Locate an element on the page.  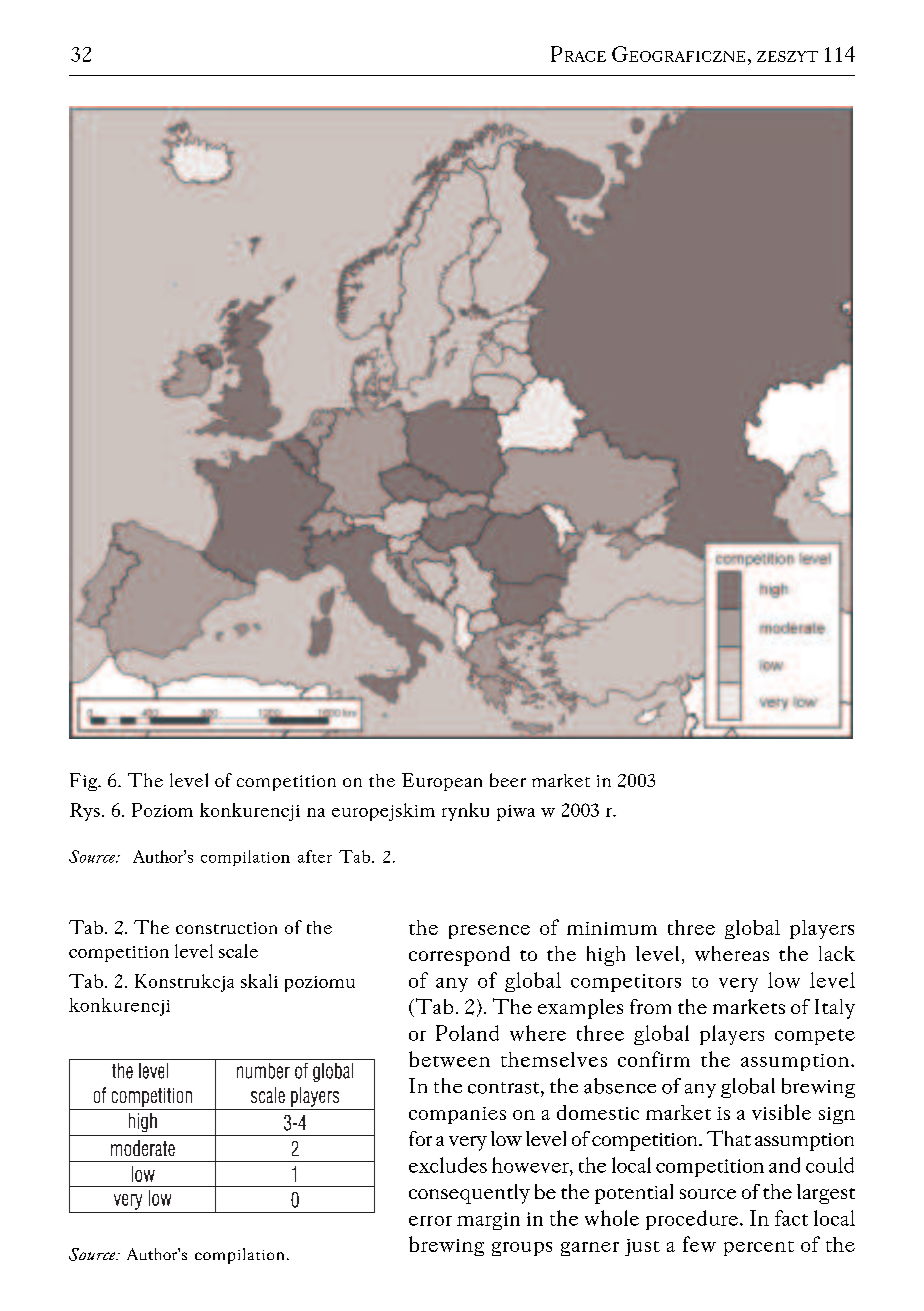
excludes is located at coordinates (448, 1165).
